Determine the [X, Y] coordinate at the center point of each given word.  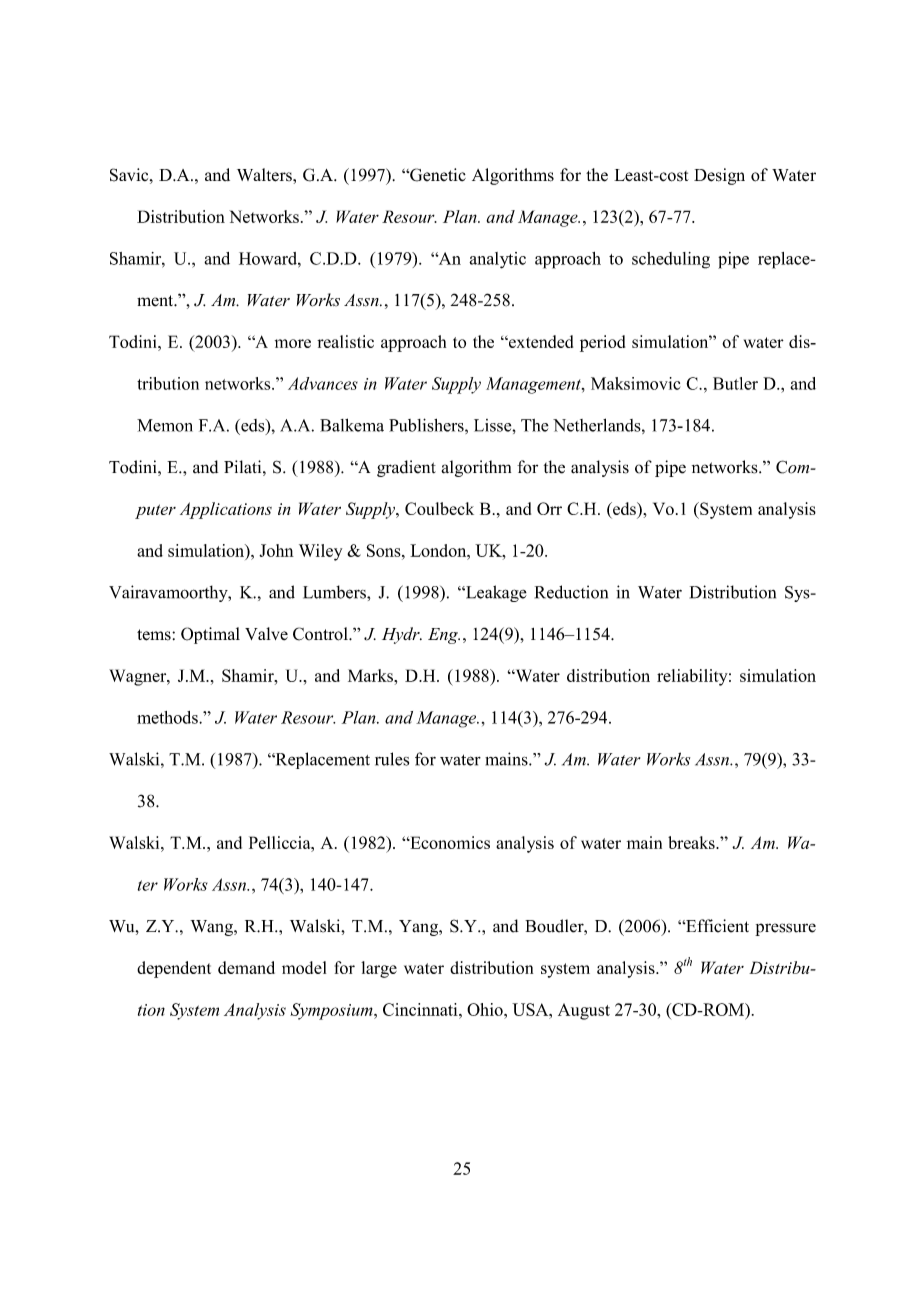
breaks [692, 842]
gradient [406, 468]
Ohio [486, 1009]
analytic [497, 260]
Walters [265, 175]
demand [246, 967]
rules [392, 759]
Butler [735, 383]
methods [168, 717]
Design [719, 176]
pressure [785, 929]
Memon [165, 425]
